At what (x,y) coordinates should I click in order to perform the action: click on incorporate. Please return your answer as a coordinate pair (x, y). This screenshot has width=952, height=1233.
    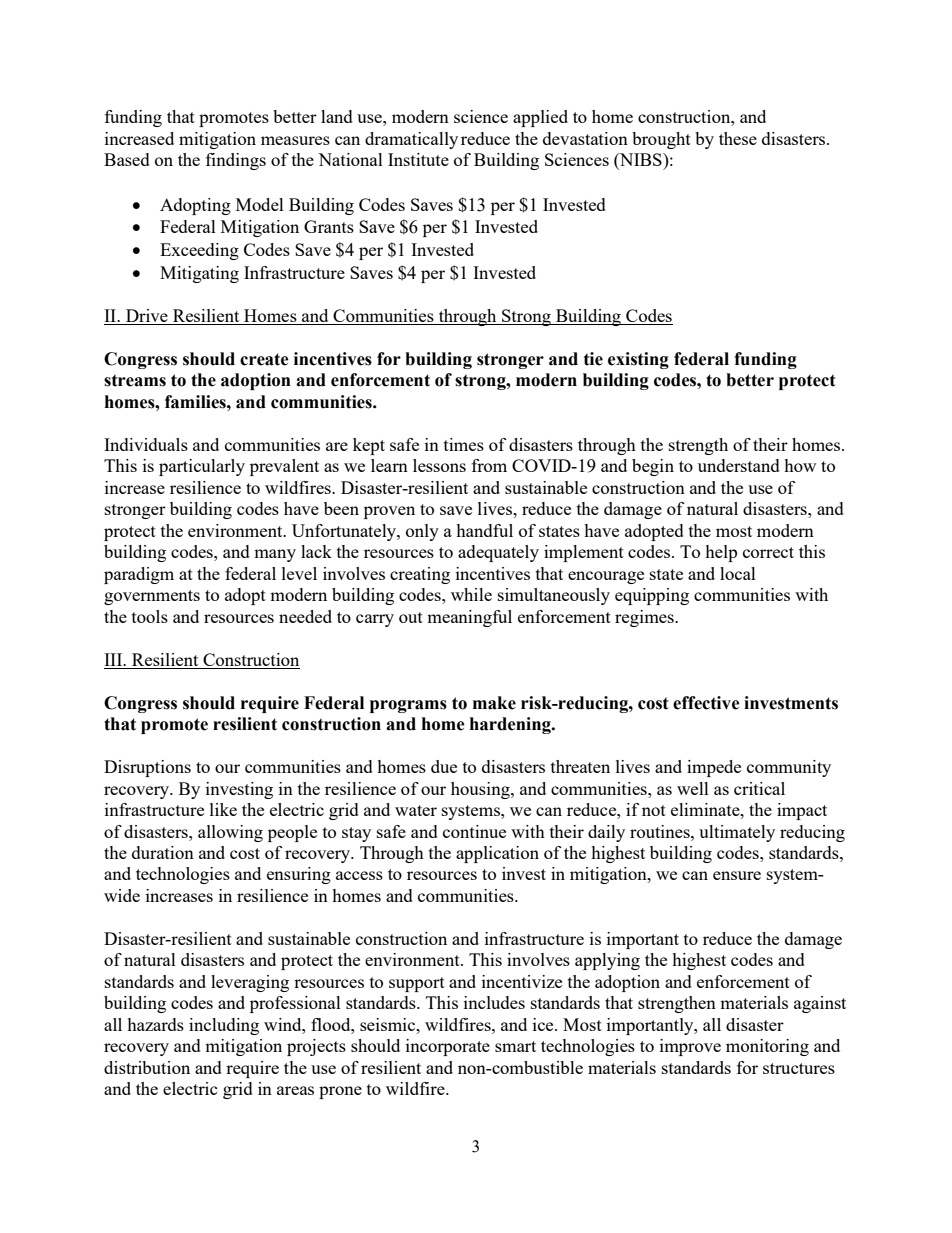
    Looking at the image, I should click on (448, 1047).
